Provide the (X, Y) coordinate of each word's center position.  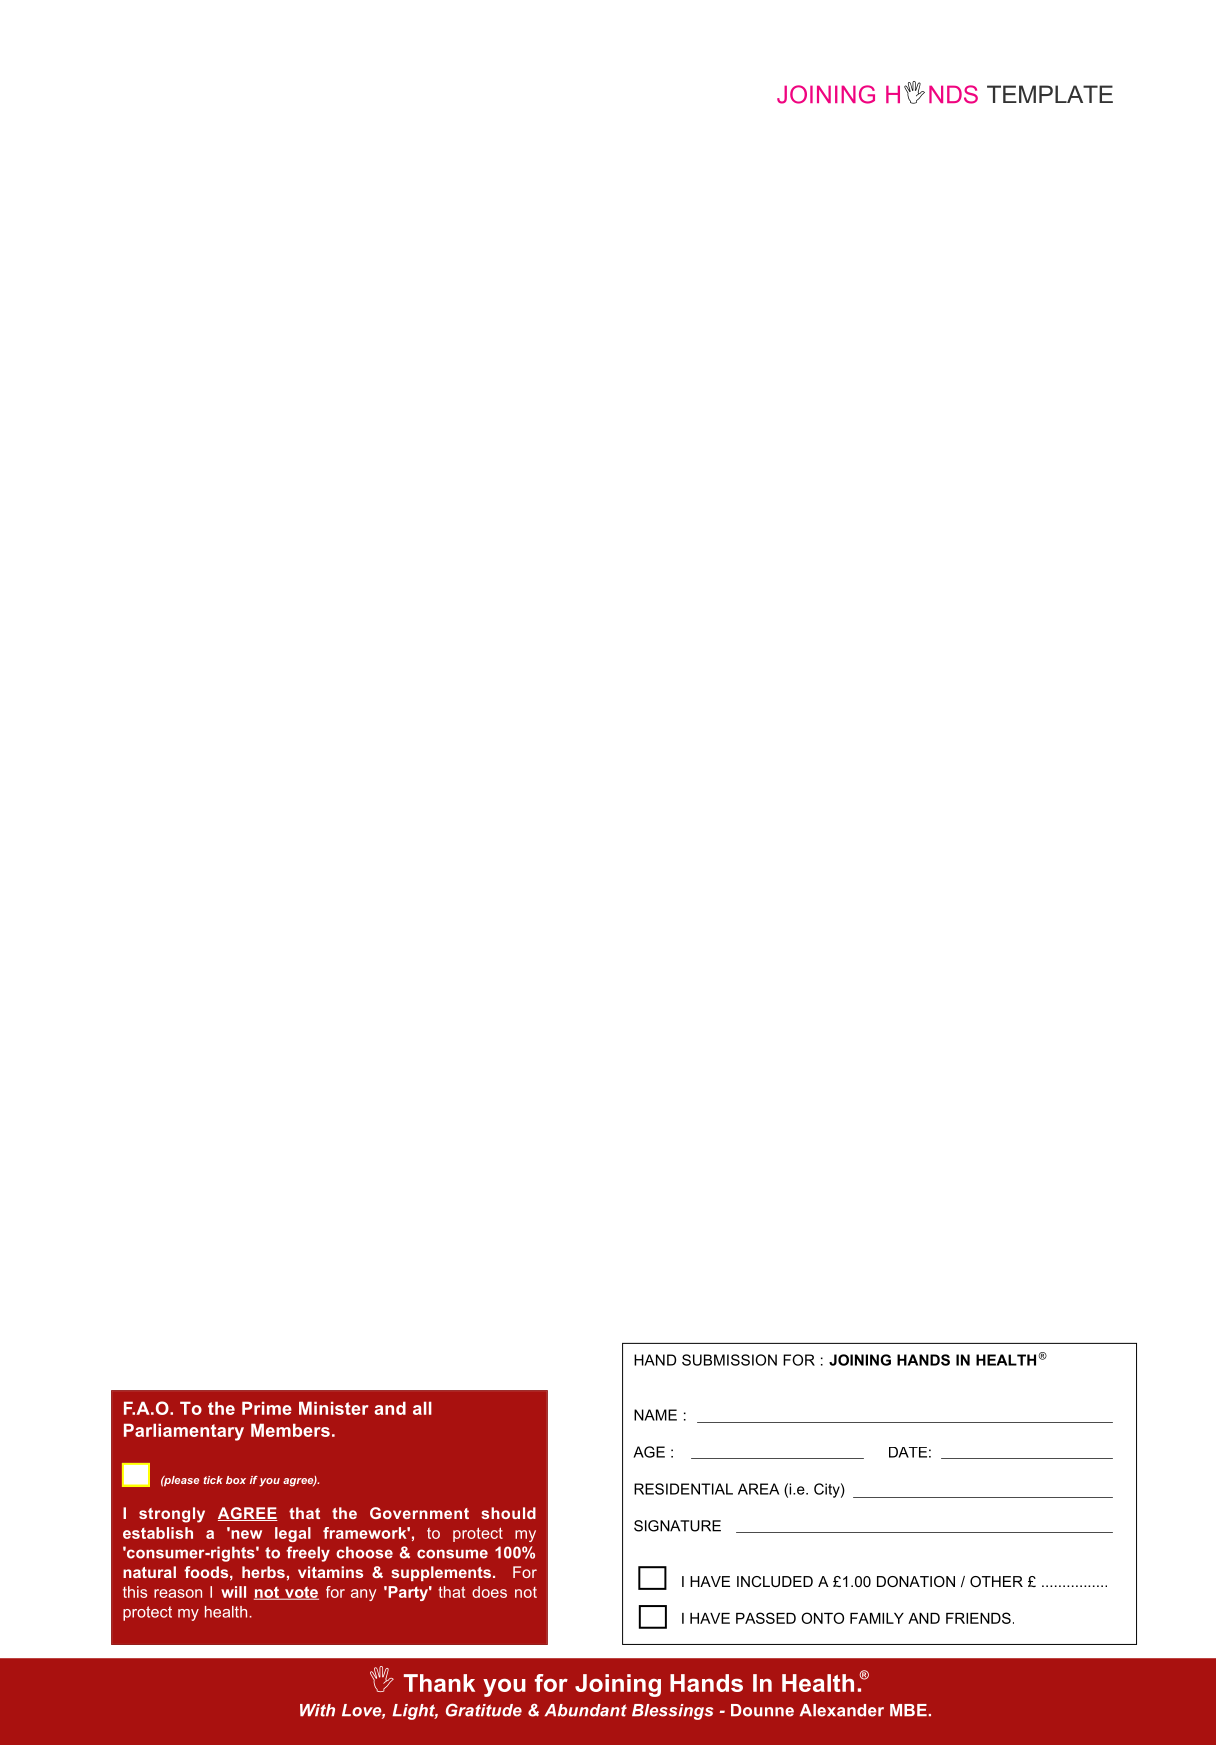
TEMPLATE (1050, 94)
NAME (655, 1415)
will (233, 1592)
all (422, 1408)
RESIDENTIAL (683, 1489)
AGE (649, 1452)
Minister (334, 1408)
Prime (267, 1408)
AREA (758, 1489)
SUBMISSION (729, 1360)
